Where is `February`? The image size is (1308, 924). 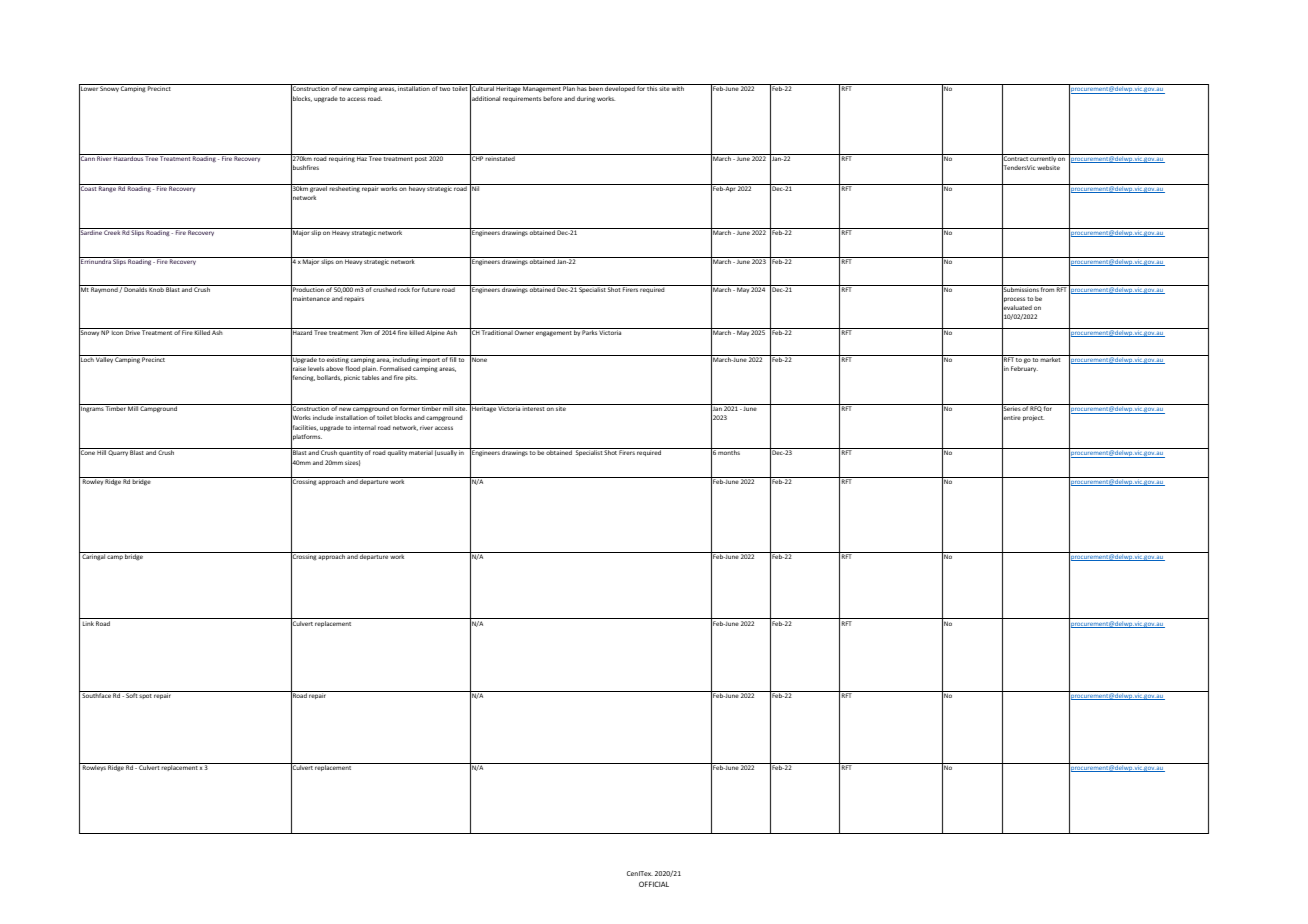 February is located at coordinates (1024, 369).
